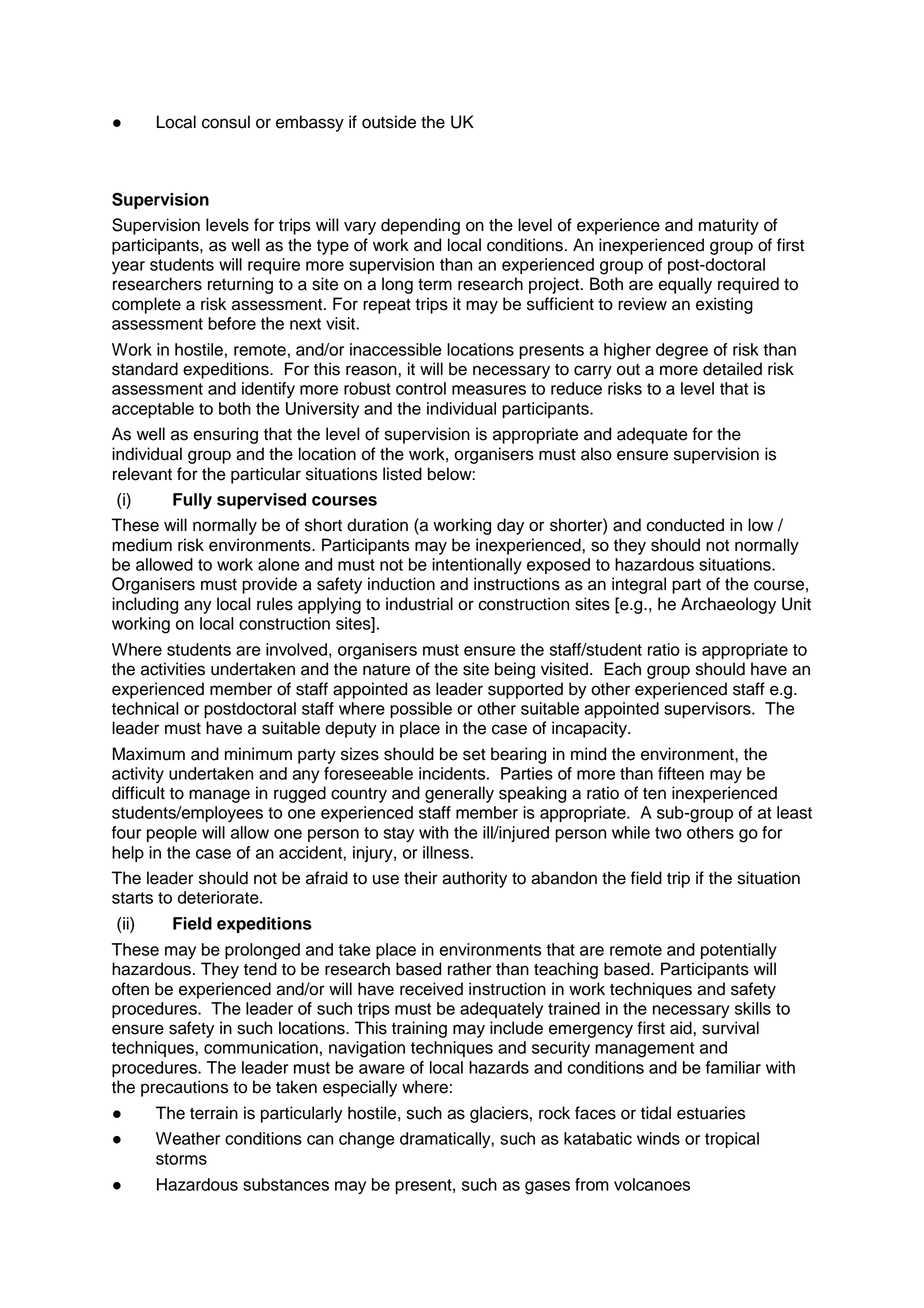 This screenshot has height=1308, width=924. I want to click on maturity, so click(729, 226).
